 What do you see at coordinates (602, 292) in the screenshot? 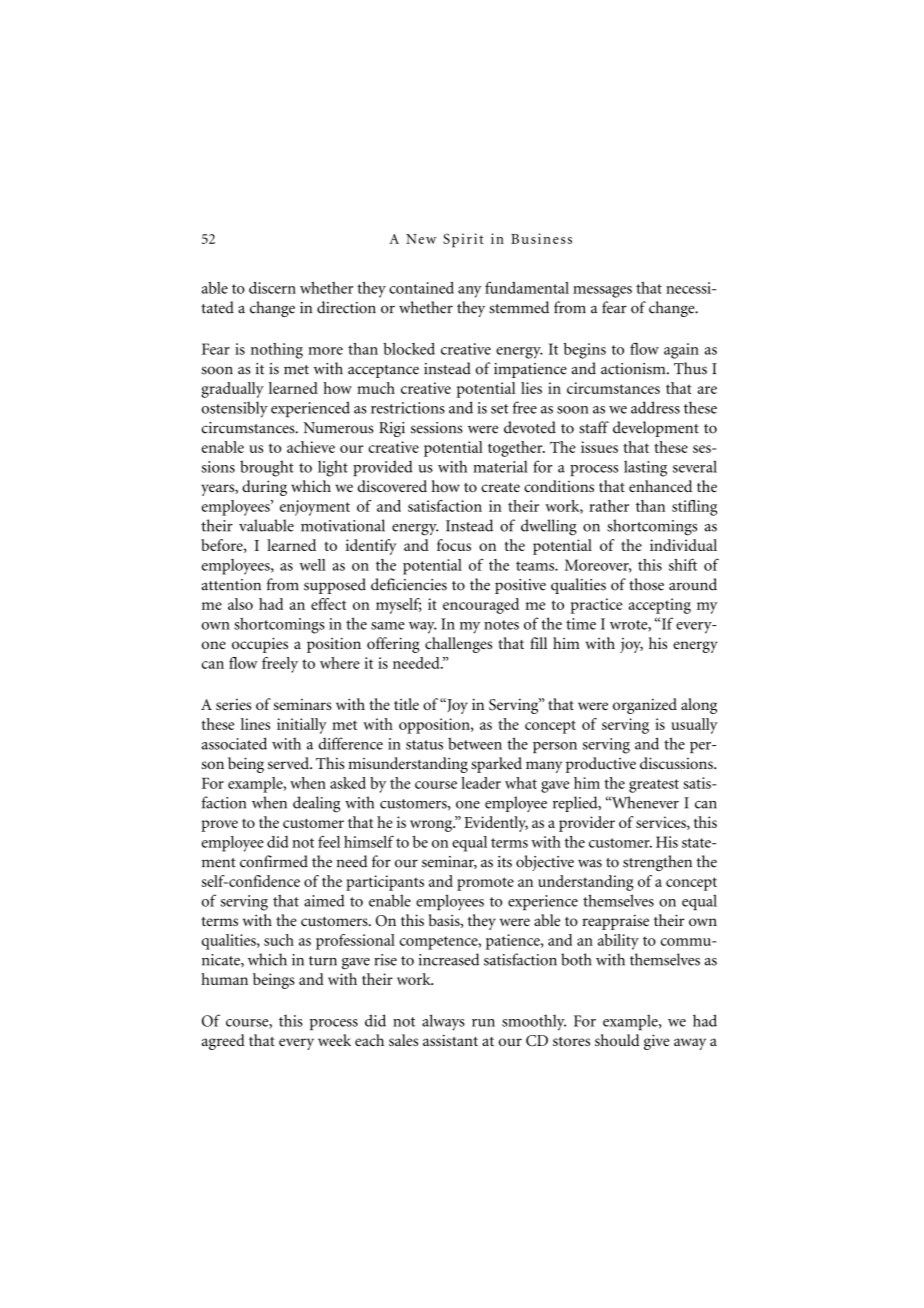
I see `messages` at bounding box center [602, 292].
